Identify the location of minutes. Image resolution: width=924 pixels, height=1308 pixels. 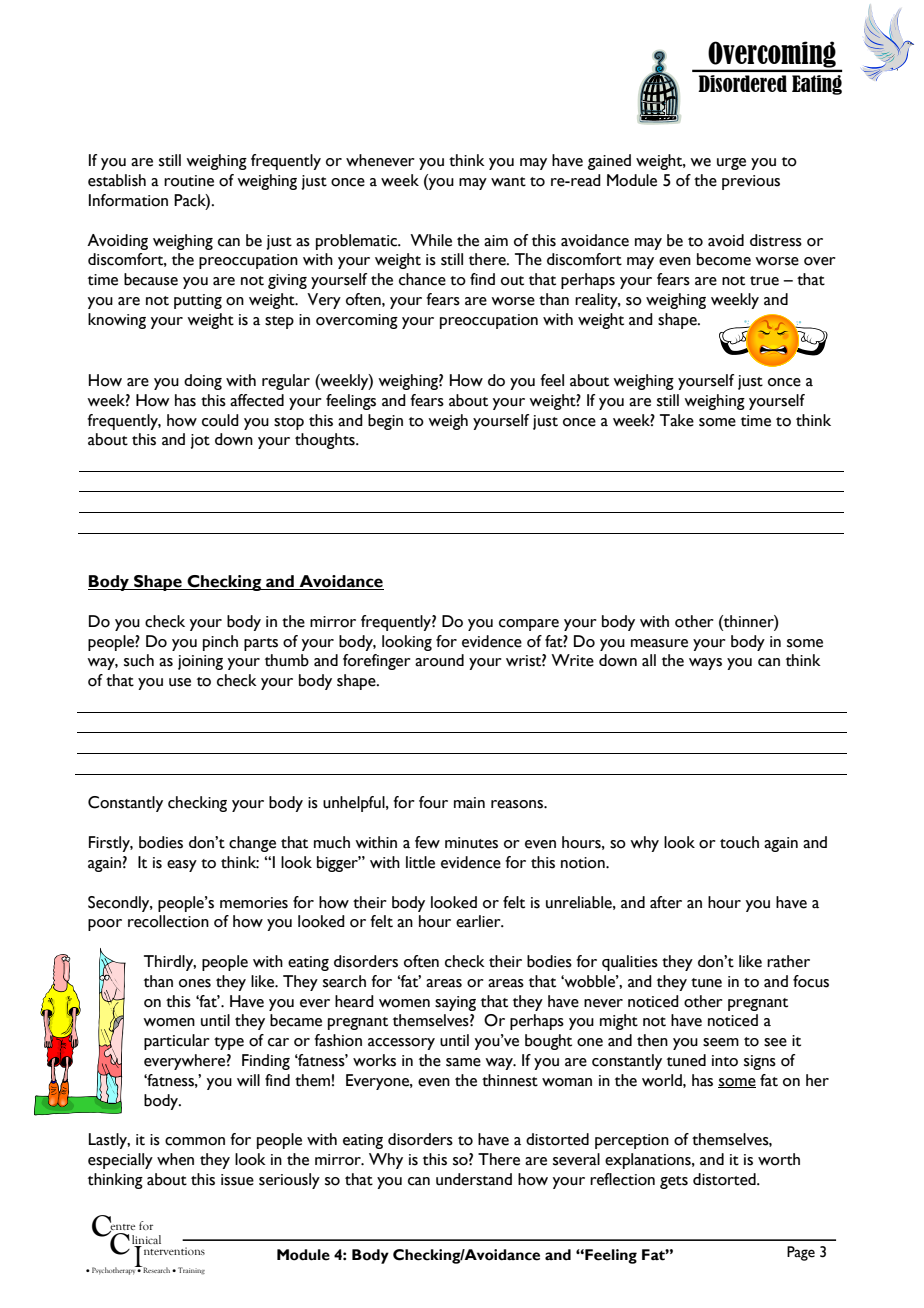
(471, 843).
